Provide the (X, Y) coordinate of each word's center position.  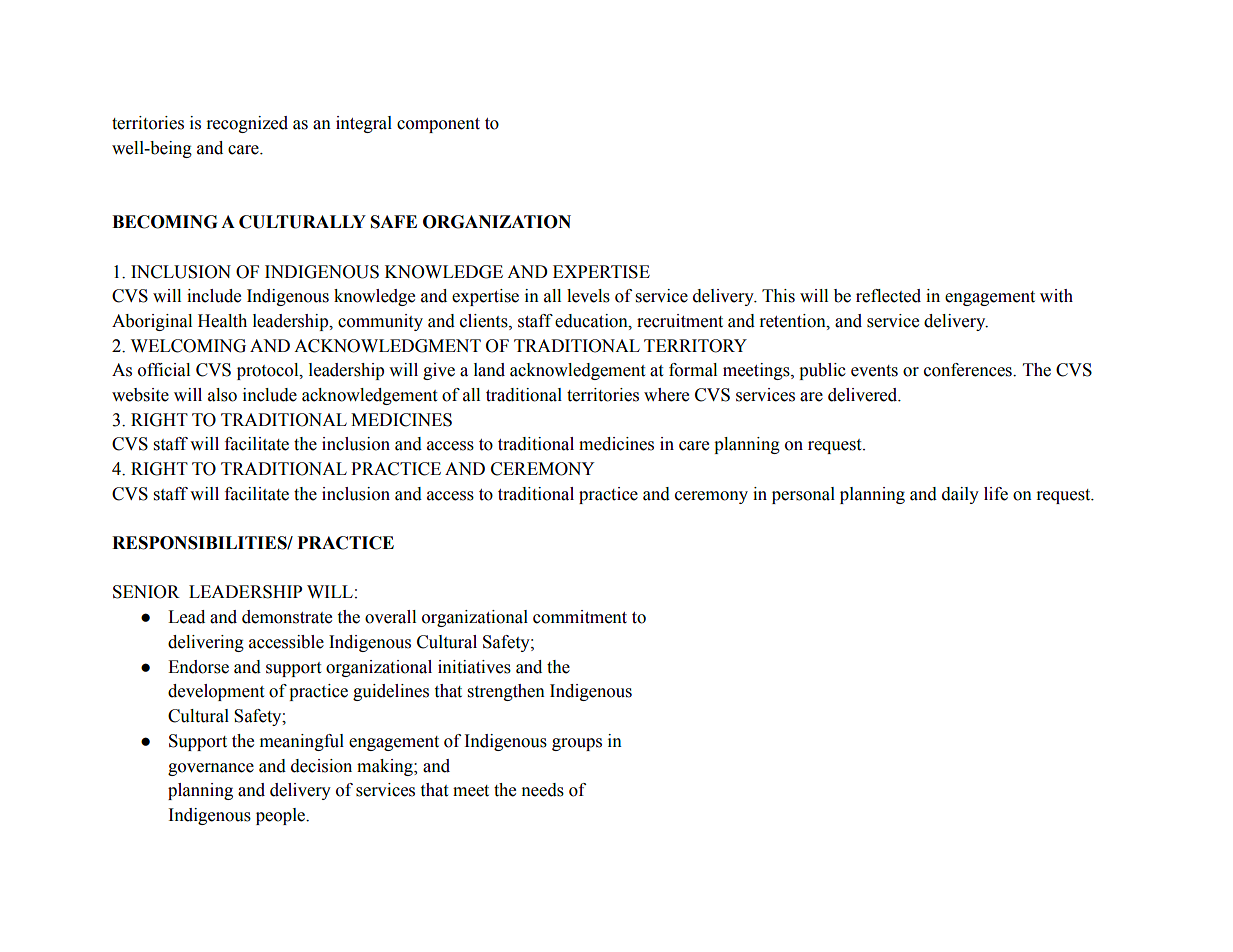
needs (543, 790)
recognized (247, 124)
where (666, 395)
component (438, 125)
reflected (888, 296)
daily (960, 495)
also (222, 395)
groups (577, 744)
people (282, 816)
